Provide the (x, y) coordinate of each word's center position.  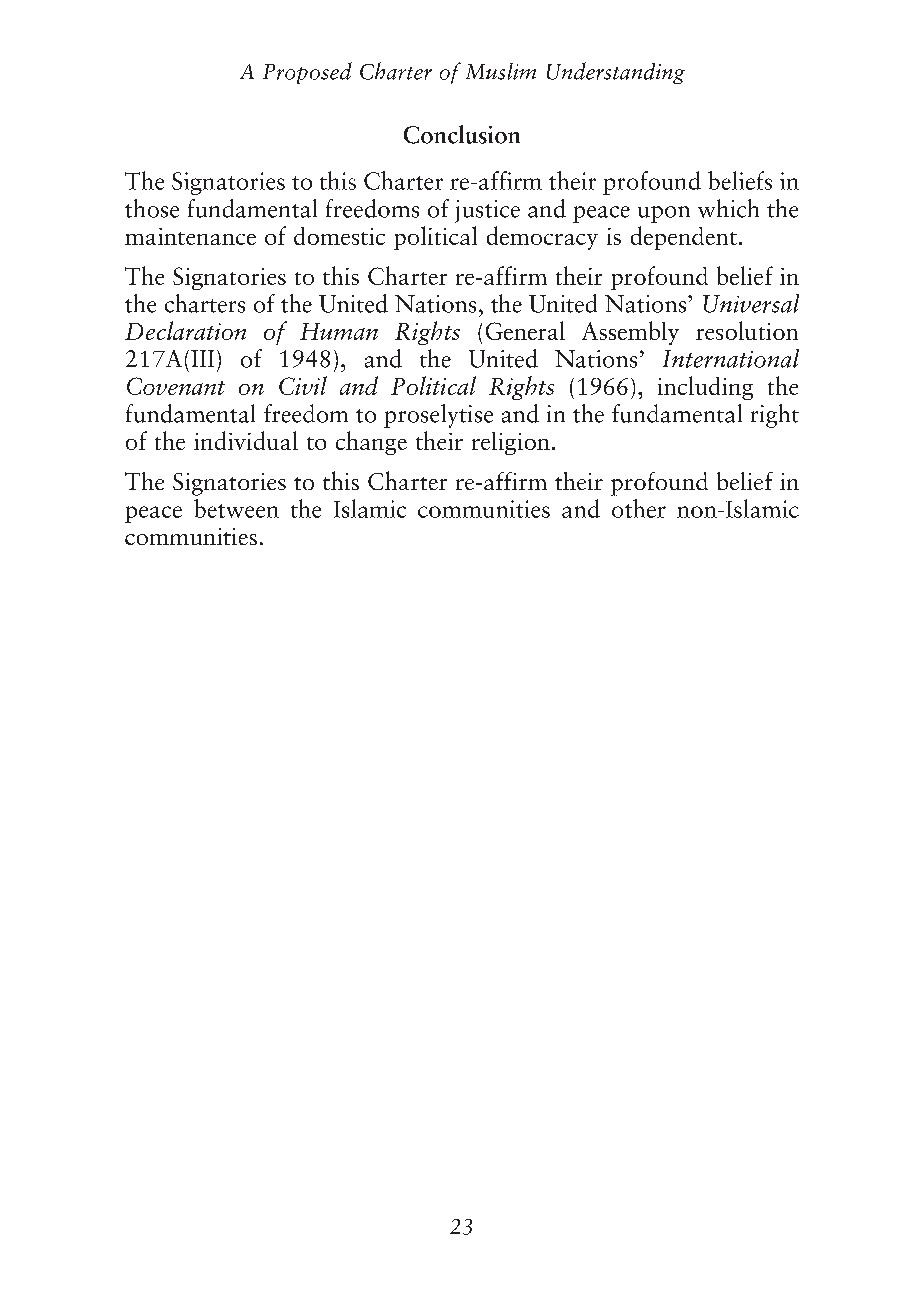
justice (487, 211)
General (525, 330)
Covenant (176, 386)
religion (511, 443)
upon (664, 214)
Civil (303, 385)
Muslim (501, 71)
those (152, 208)
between (236, 508)
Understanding (616, 73)
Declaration (185, 330)
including (705, 388)
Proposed (307, 73)
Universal (751, 303)
